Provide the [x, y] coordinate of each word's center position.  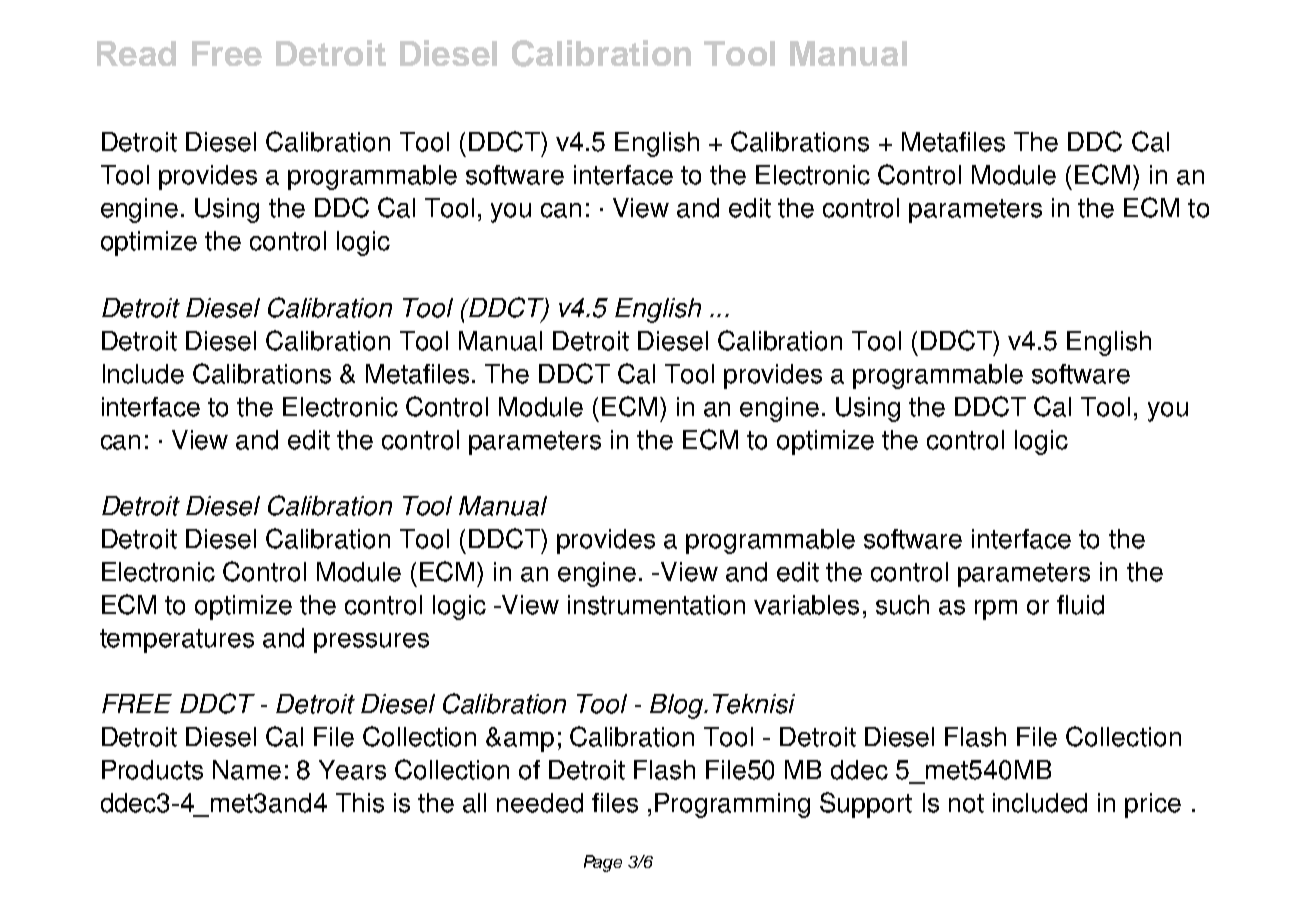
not [966, 803]
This [360, 803]
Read [136, 53]
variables [806, 605]
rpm [996, 610]
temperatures [177, 641]
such [902, 605]
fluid [1080, 605]
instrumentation [656, 605]
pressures [371, 643]
